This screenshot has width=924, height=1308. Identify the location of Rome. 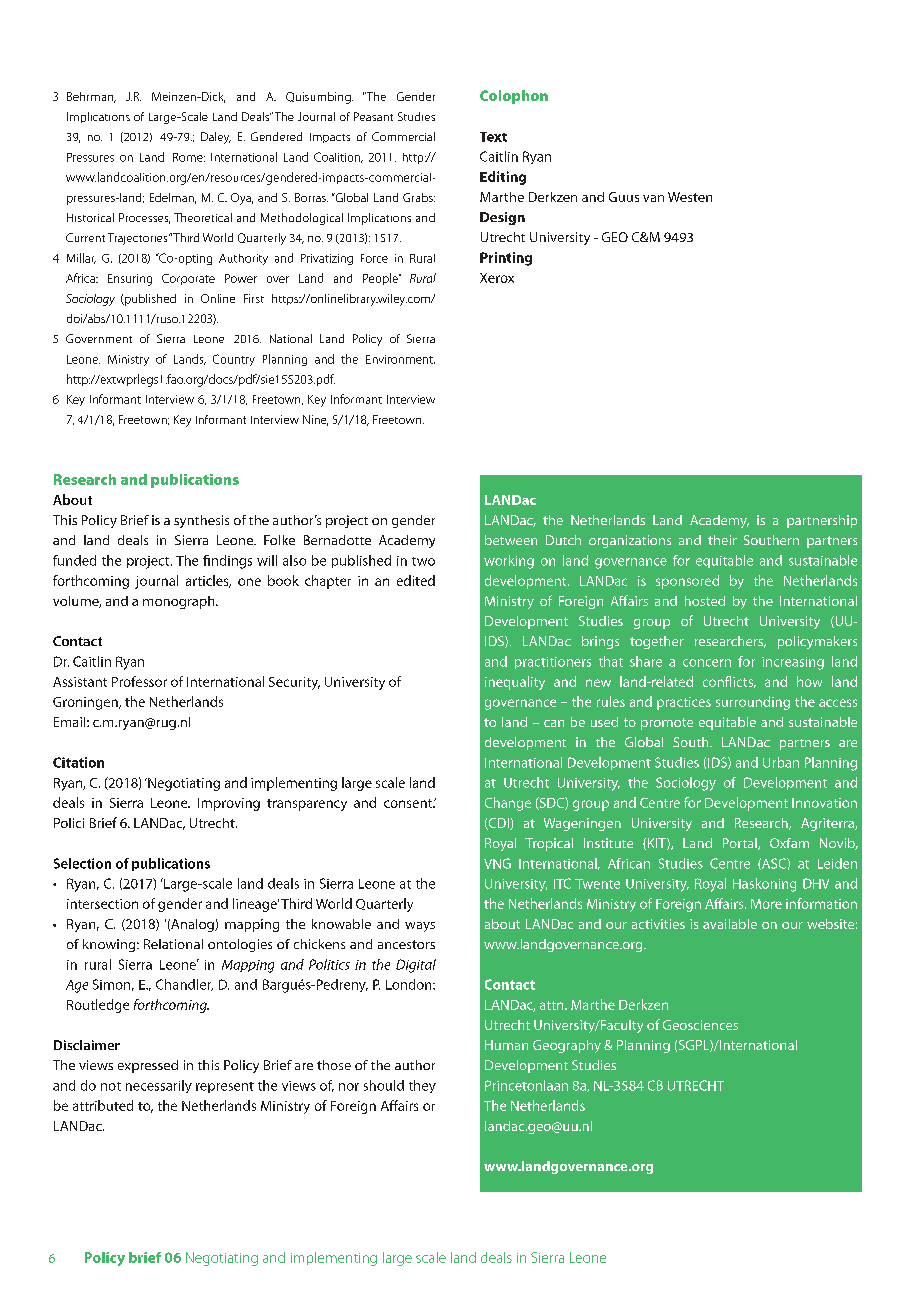
(189, 157).
